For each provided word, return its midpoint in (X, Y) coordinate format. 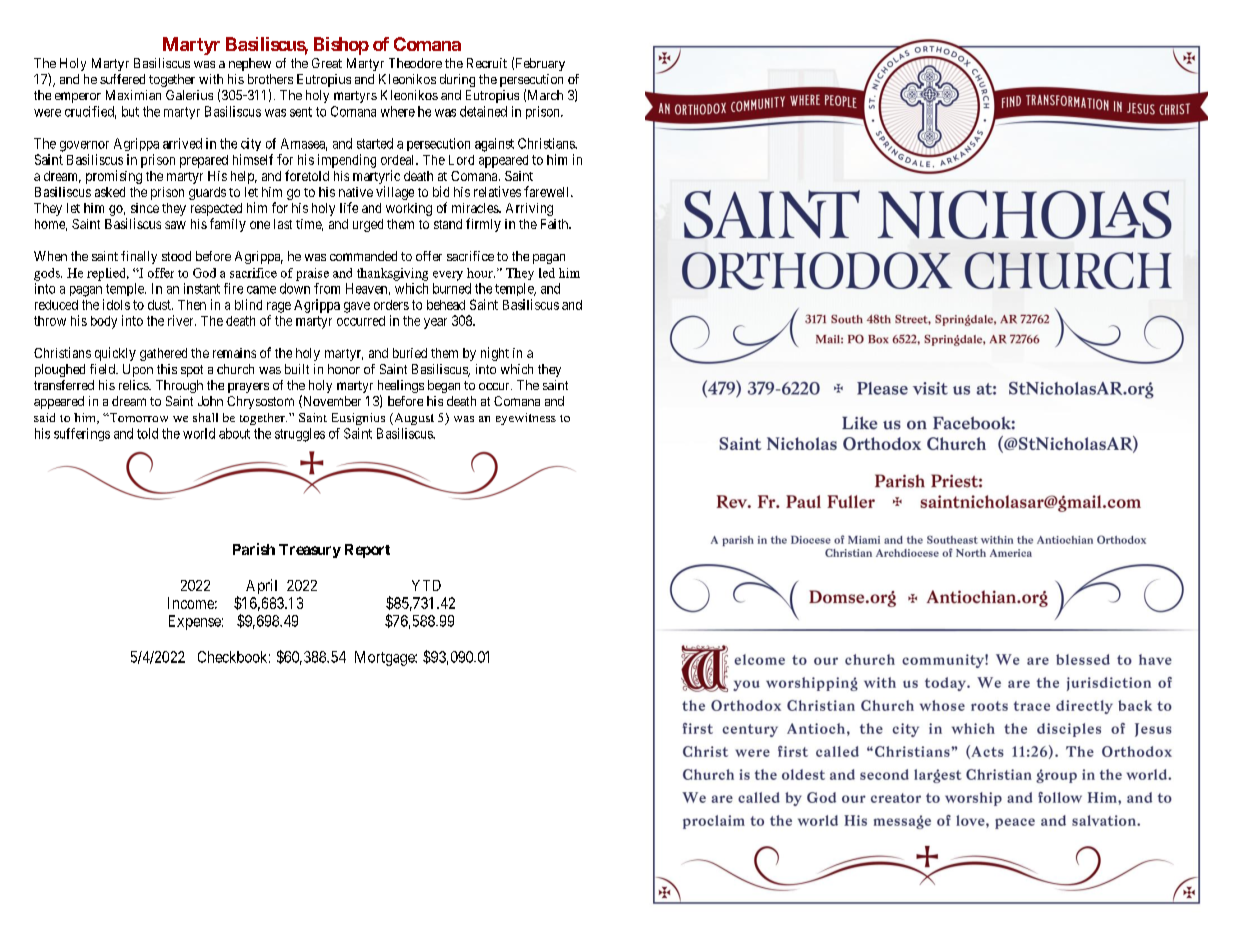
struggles (300, 435)
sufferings (82, 434)
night (495, 354)
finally (139, 257)
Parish (254, 549)
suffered (122, 79)
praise (312, 274)
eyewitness (526, 419)
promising (114, 177)
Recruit (487, 63)
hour (481, 273)
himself (253, 159)
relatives (497, 191)
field (103, 369)
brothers (270, 79)
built (297, 369)
